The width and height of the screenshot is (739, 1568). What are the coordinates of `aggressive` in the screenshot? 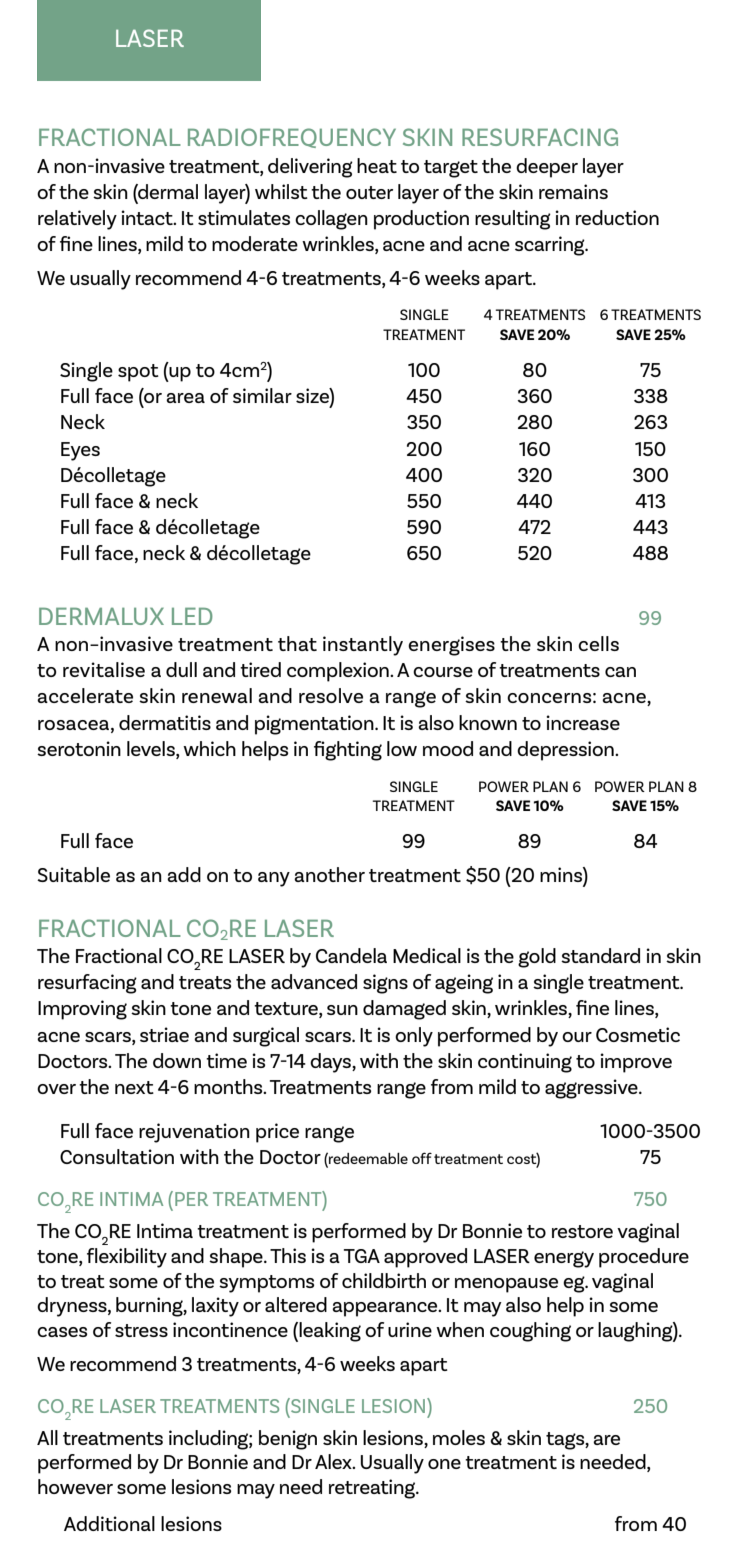 It's located at (592, 1089).
